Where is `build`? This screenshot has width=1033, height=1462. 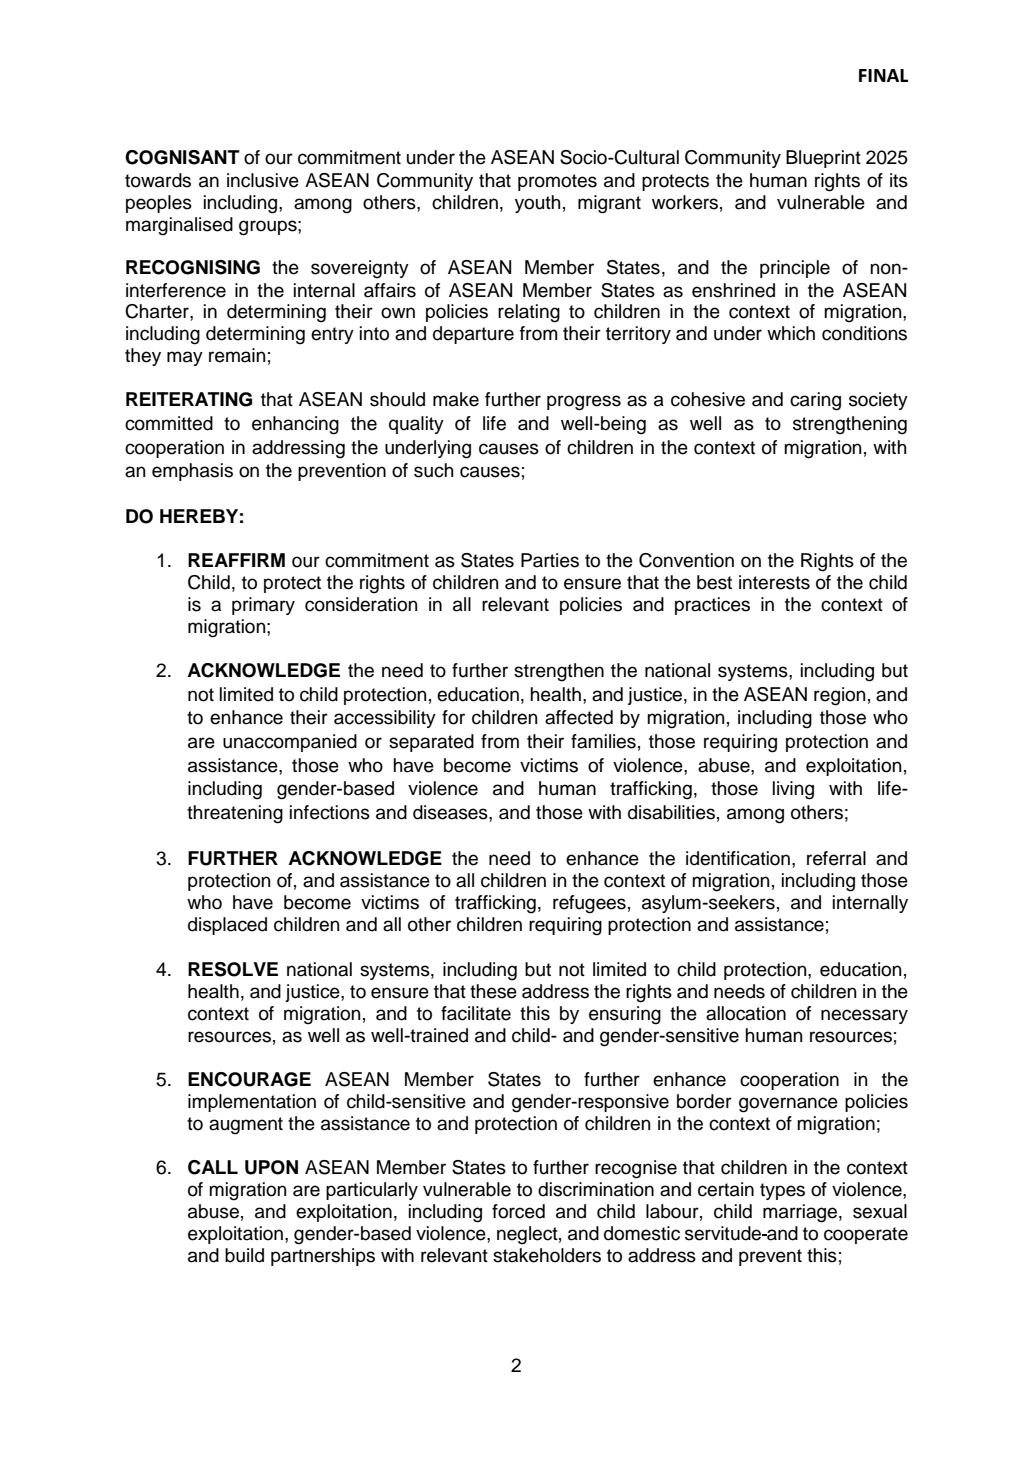 build is located at coordinates (244, 1255).
